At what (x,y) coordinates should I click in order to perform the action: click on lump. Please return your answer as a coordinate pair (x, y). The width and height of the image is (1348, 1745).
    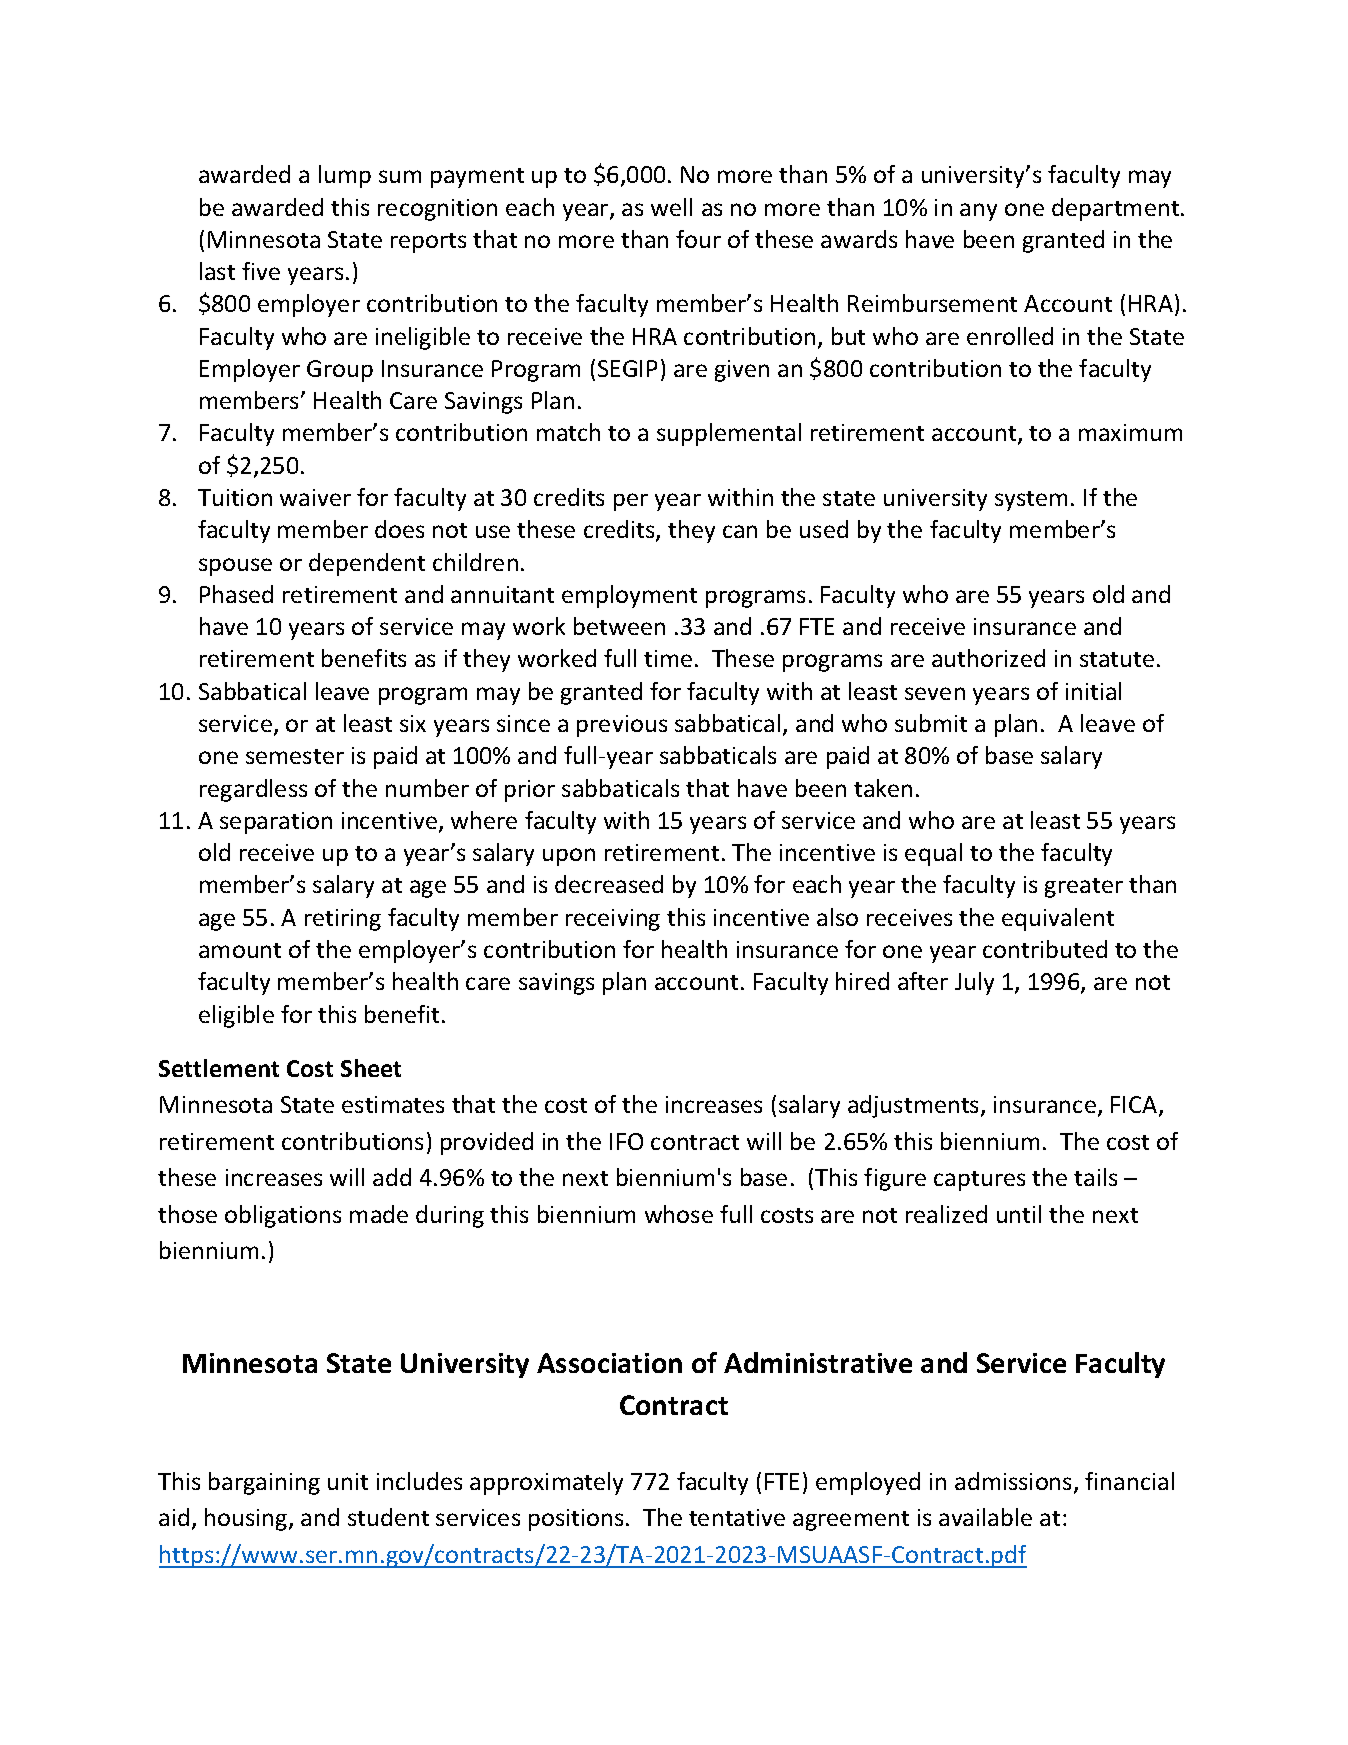
    Looking at the image, I should click on (345, 176).
